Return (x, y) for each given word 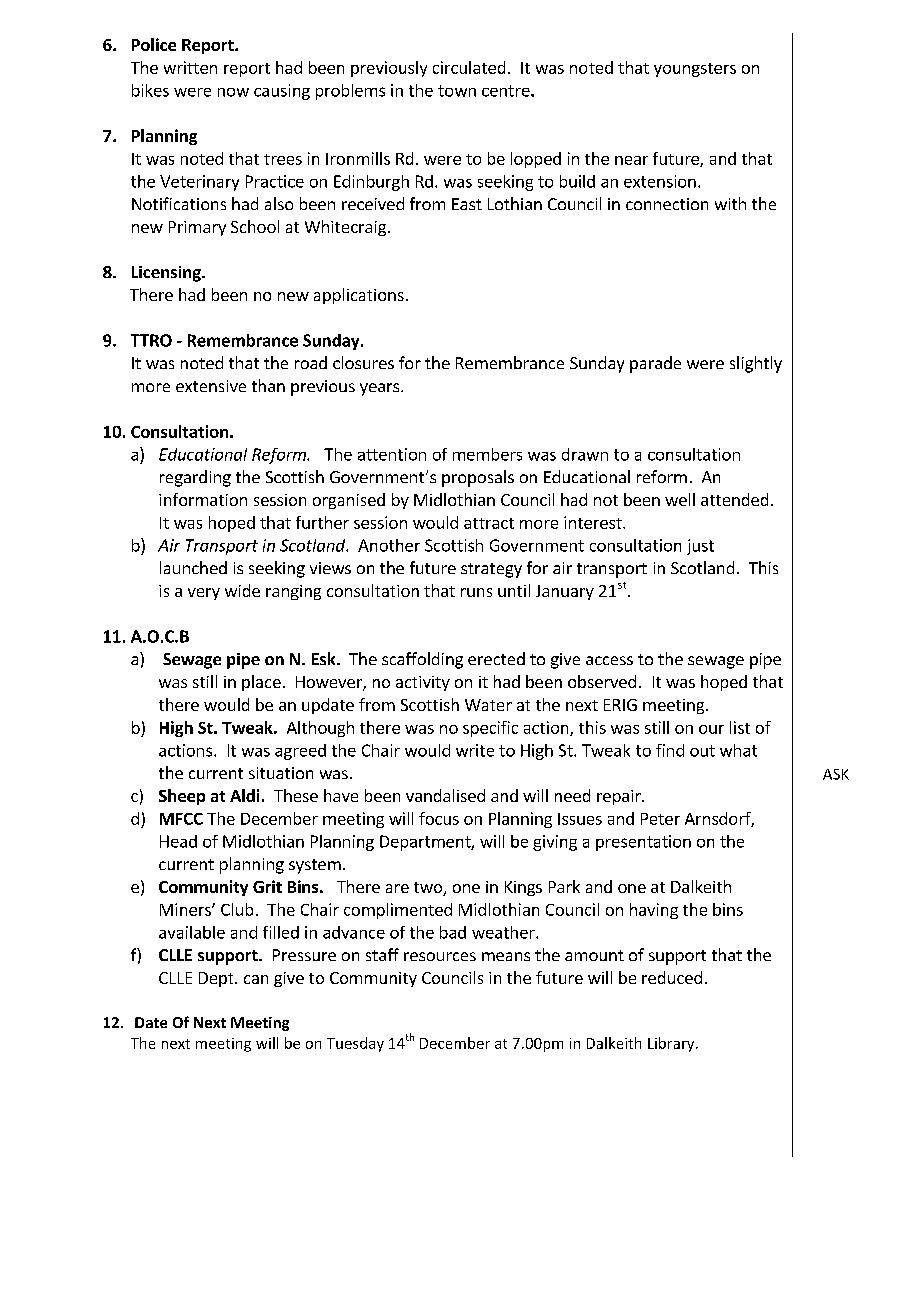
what (738, 750)
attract (489, 523)
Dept (217, 979)
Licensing (167, 274)
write (475, 750)
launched (193, 567)
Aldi (244, 795)
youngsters (695, 70)
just (700, 547)
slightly (756, 364)
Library (672, 1044)
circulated (469, 67)
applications (359, 296)
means (506, 956)
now (233, 92)
